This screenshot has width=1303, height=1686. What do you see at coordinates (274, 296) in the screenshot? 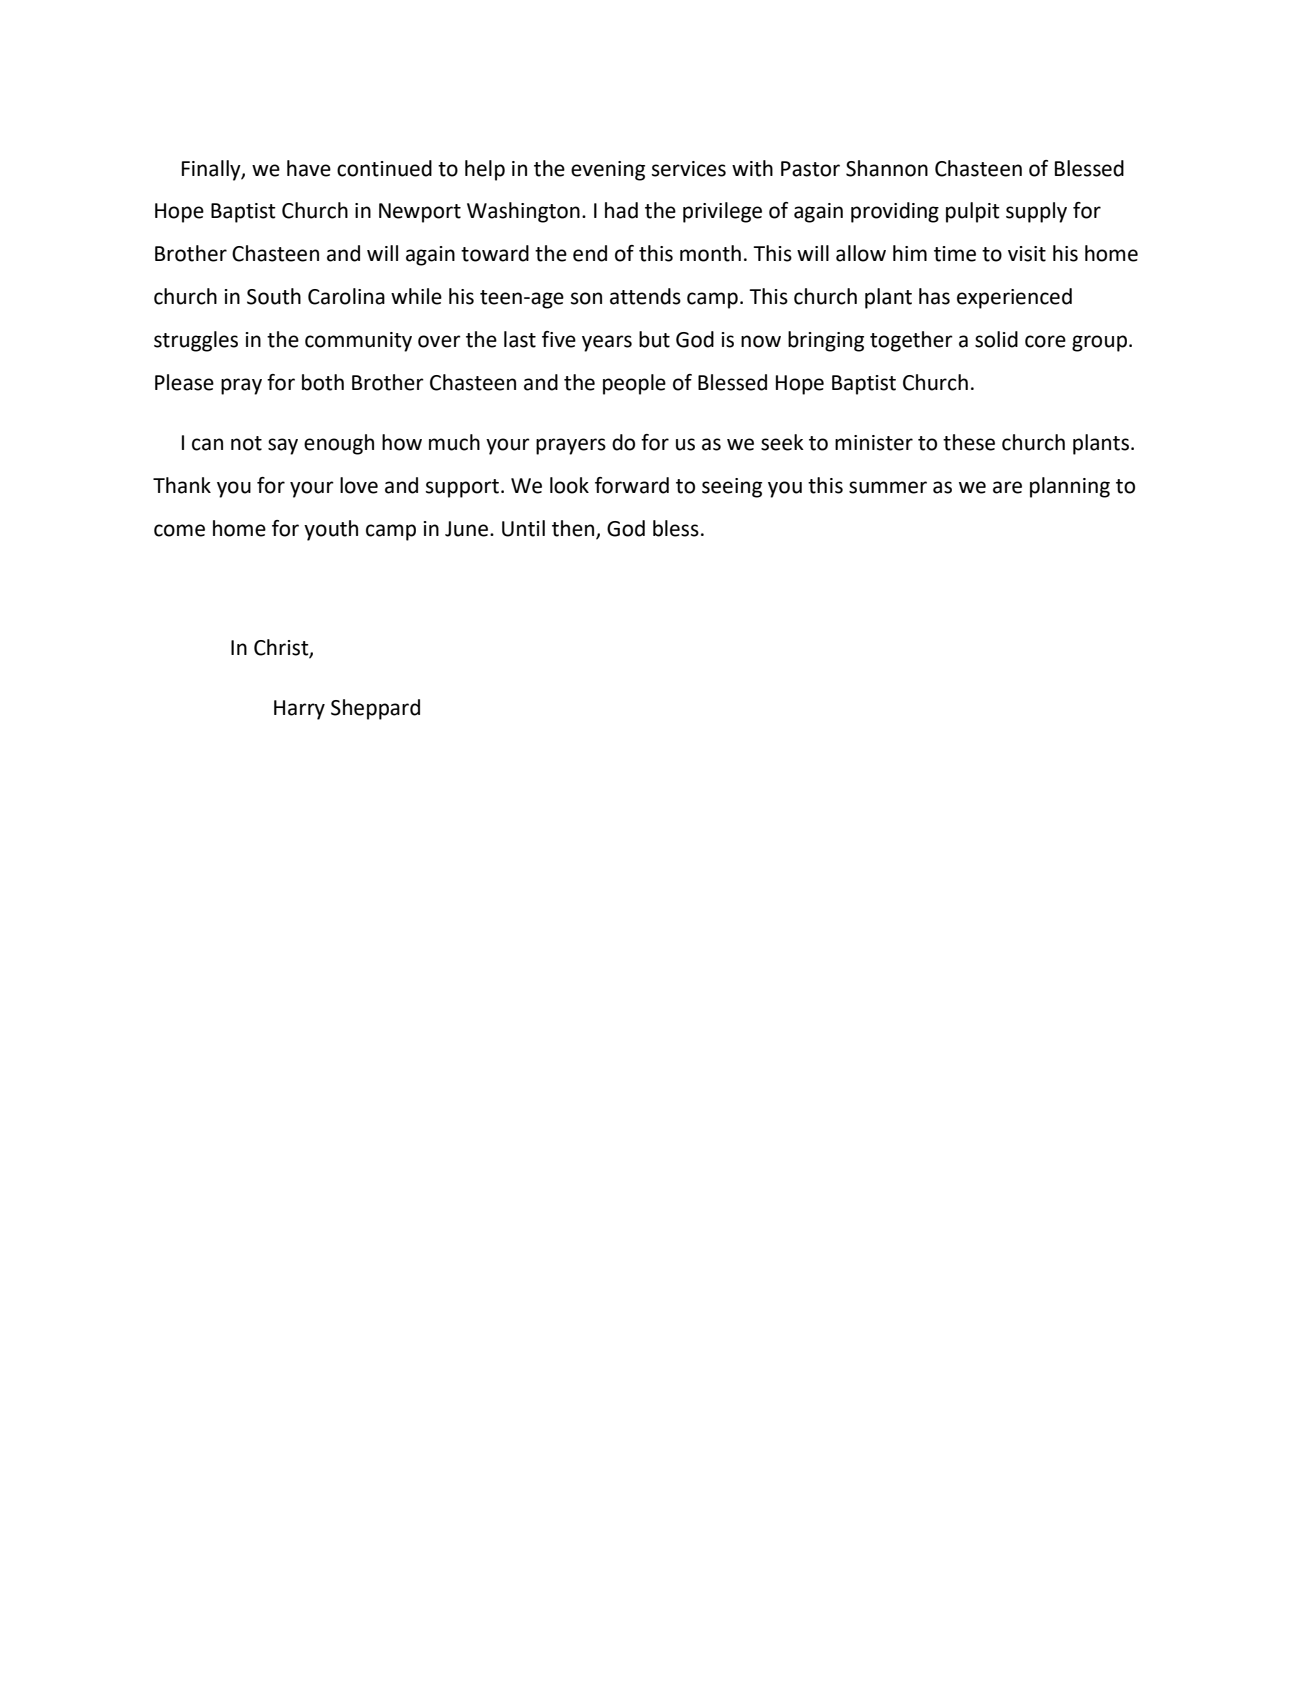
I see `South` at bounding box center [274, 296].
